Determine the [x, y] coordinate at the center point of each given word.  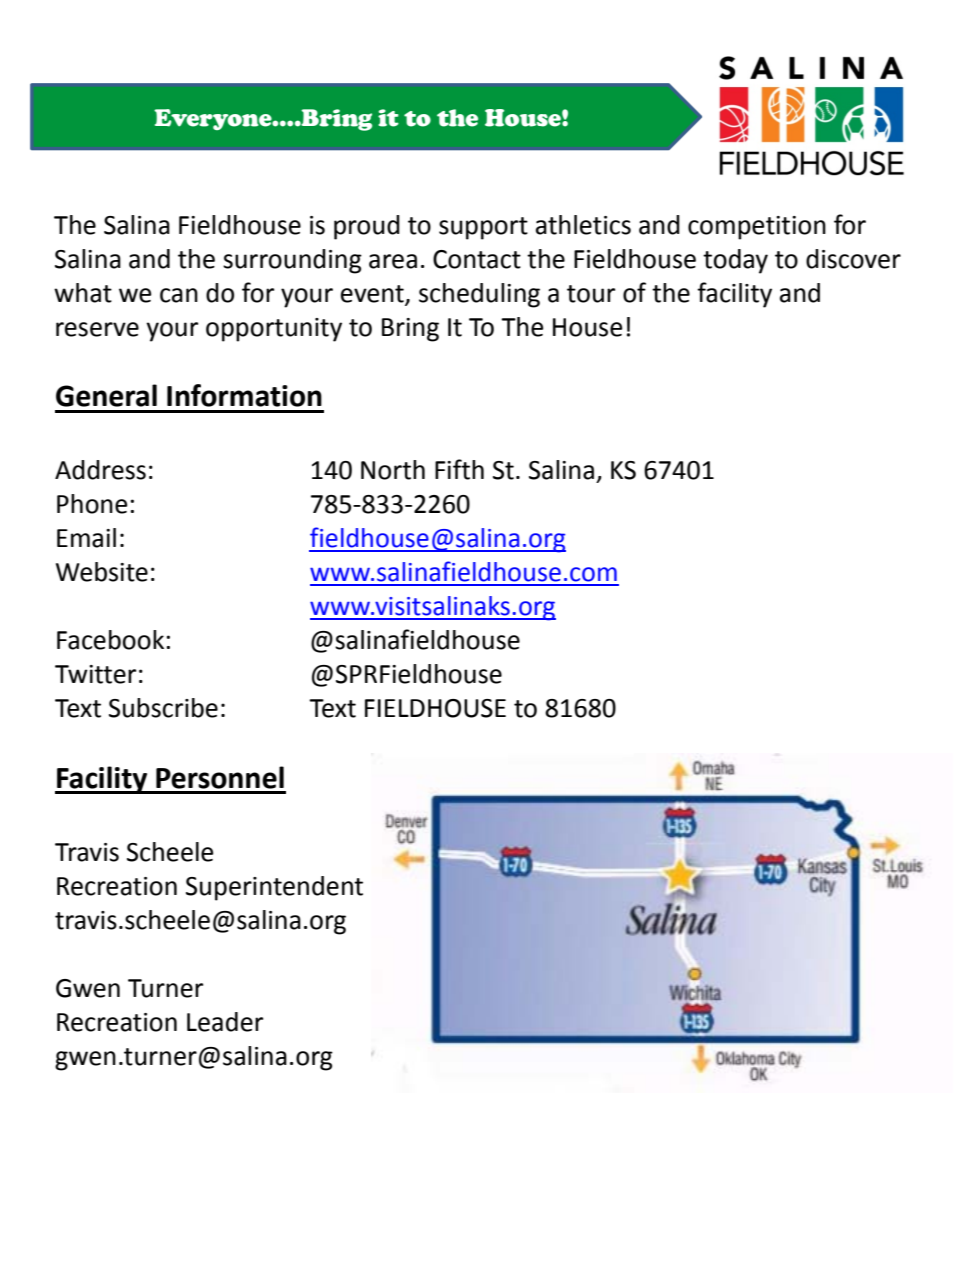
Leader [225, 1022]
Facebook [110, 640]
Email [86, 538]
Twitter [95, 674]
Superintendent [274, 888]
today [735, 261]
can [179, 295]
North [393, 470]
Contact [477, 259]
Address [100, 470]
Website [102, 572]
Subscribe [163, 708]
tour [591, 294]
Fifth [459, 469]
